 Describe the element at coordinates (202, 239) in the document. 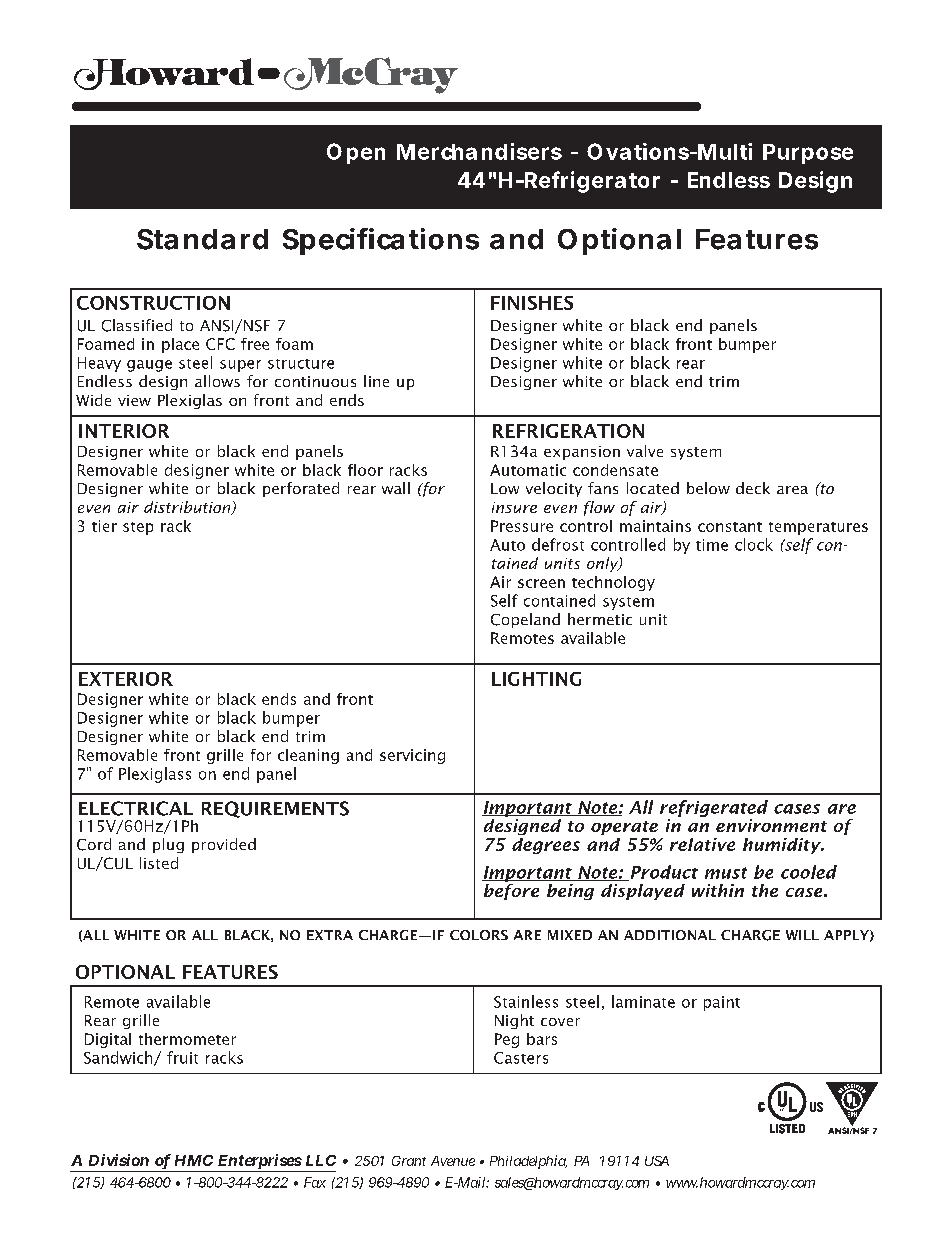

I see `Standard` at that location.
